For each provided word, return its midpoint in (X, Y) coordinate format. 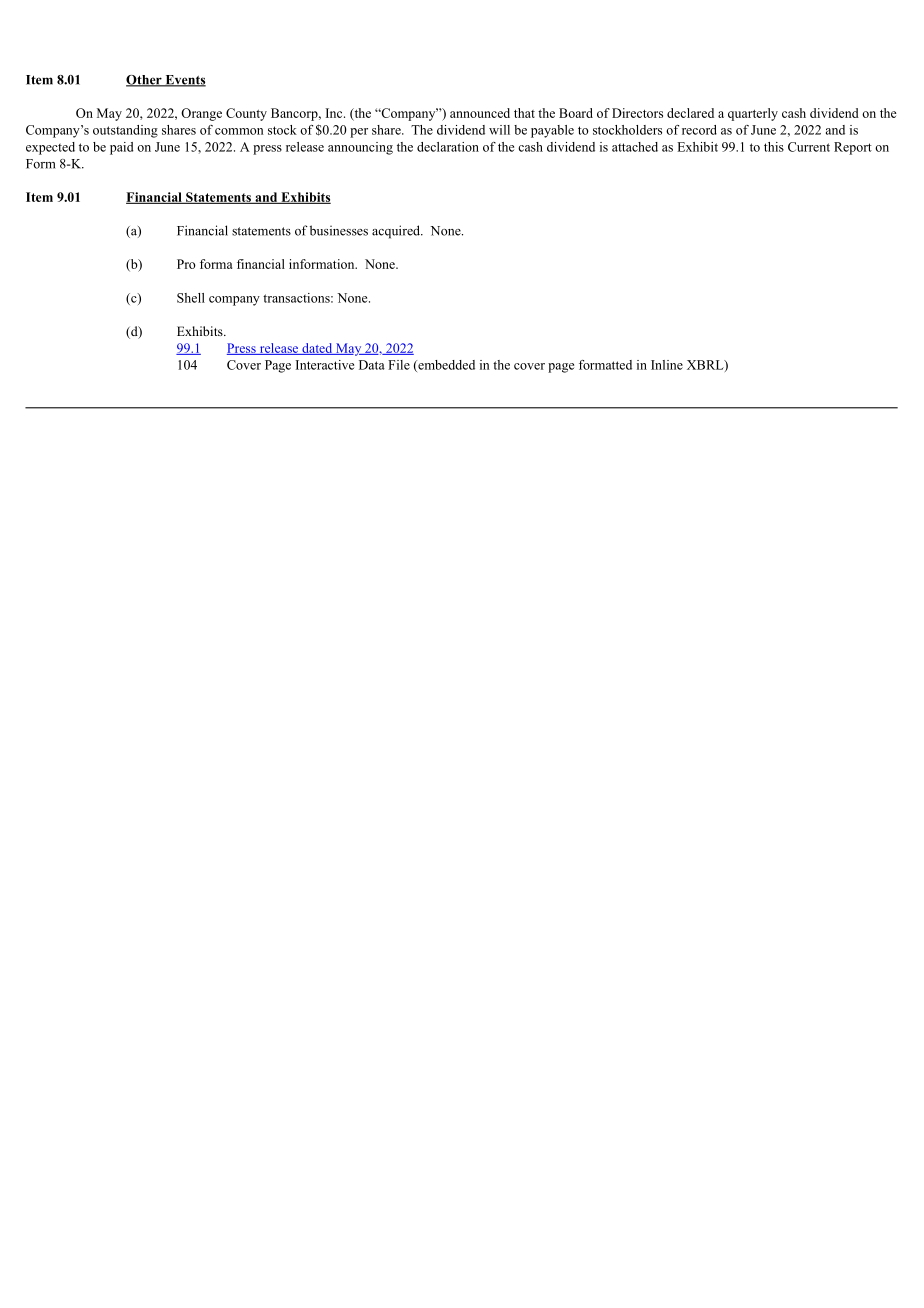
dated (317, 349)
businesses (339, 230)
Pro (186, 264)
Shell (191, 298)
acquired (397, 232)
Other (145, 81)
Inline (667, 365)
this (774, 147)
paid (121, 148)
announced (480, 113)
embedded (445, 366)
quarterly (753, 114)
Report (853, 148)
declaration (448, 147)
